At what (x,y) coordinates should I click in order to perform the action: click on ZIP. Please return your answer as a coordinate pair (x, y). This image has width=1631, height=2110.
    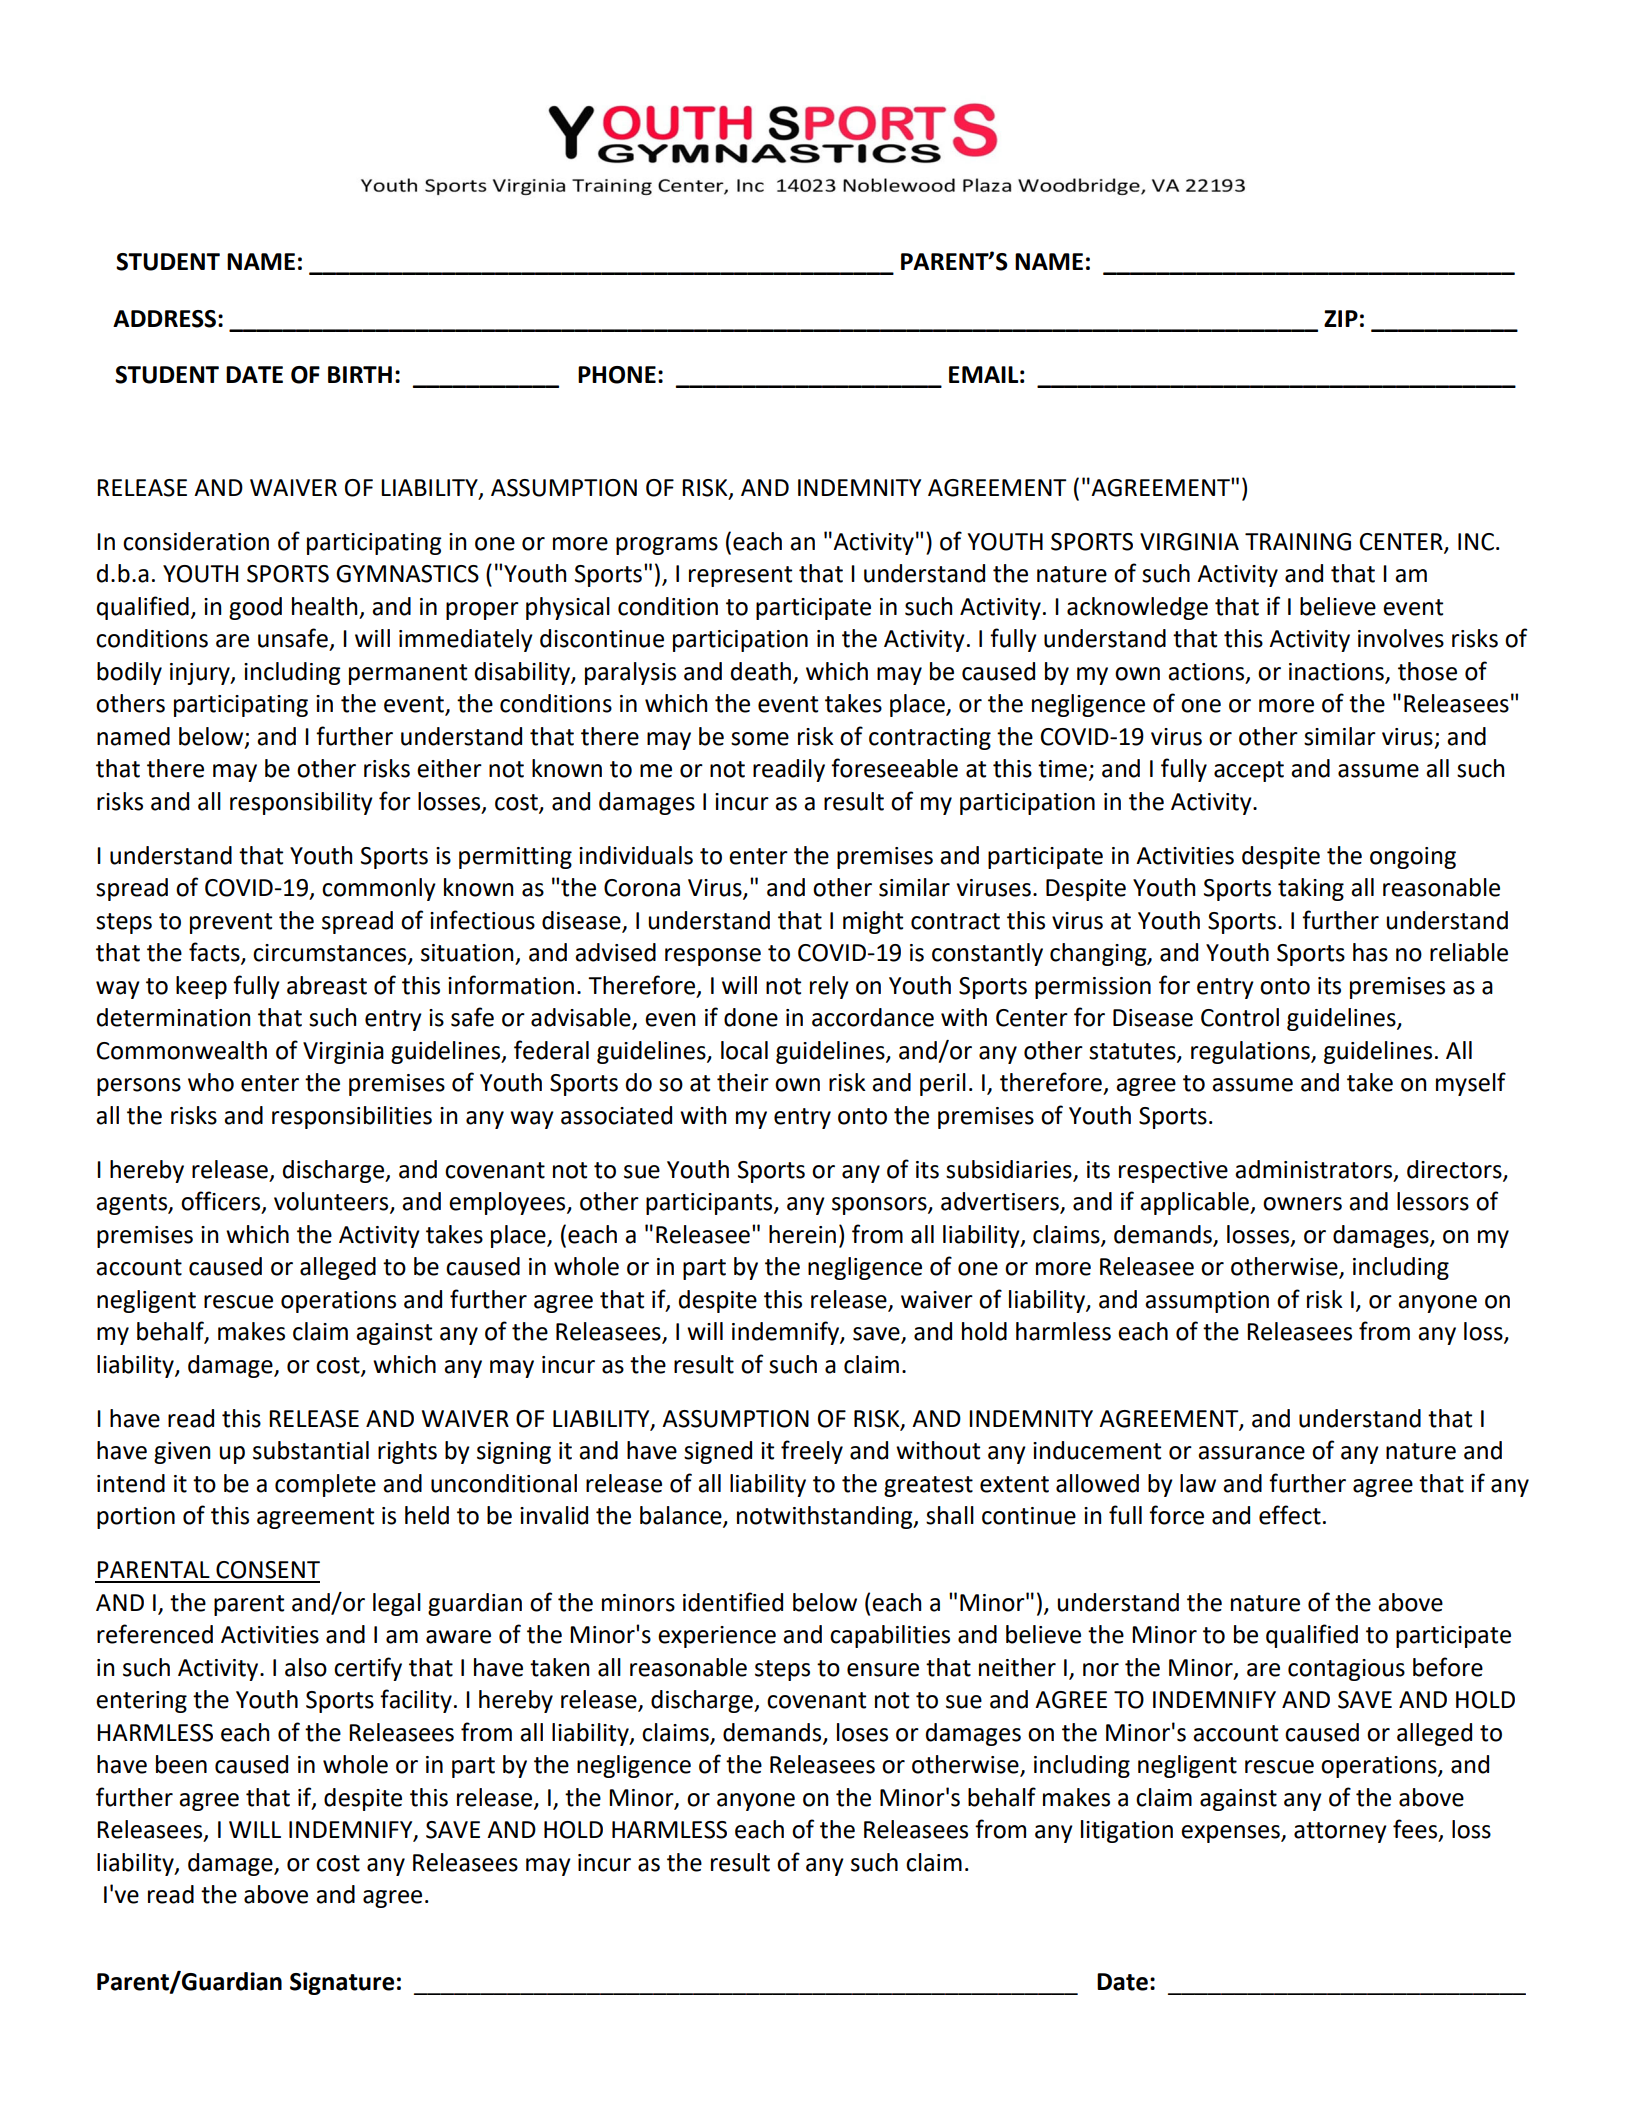
    Looking at the image, I should click on (1341, 318).
